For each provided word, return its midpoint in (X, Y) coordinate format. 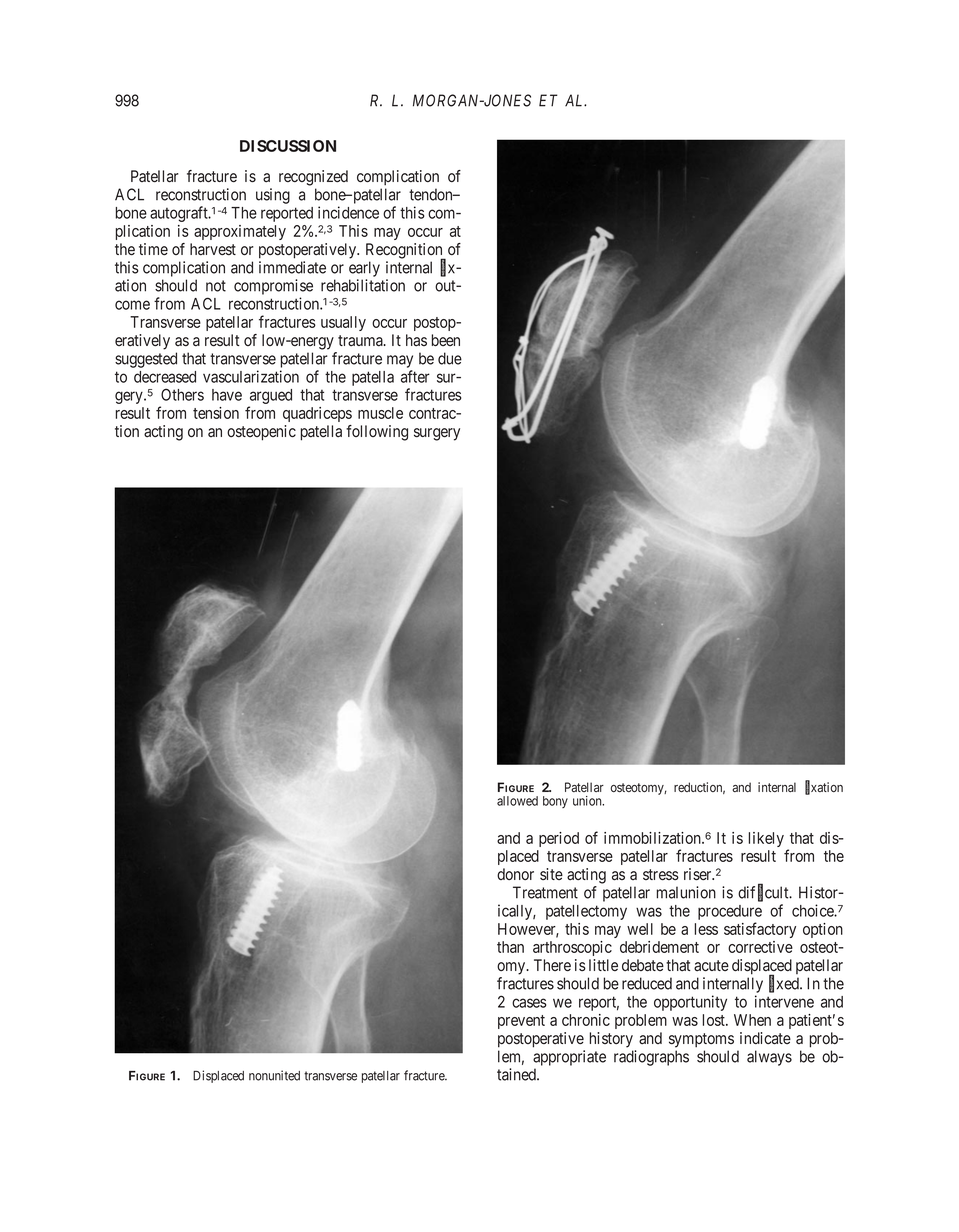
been (446, 340)
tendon (432, 194)
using (273, 196)
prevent (521, 1022)
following (377, 433)
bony (555, 802)
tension (216, 413)
